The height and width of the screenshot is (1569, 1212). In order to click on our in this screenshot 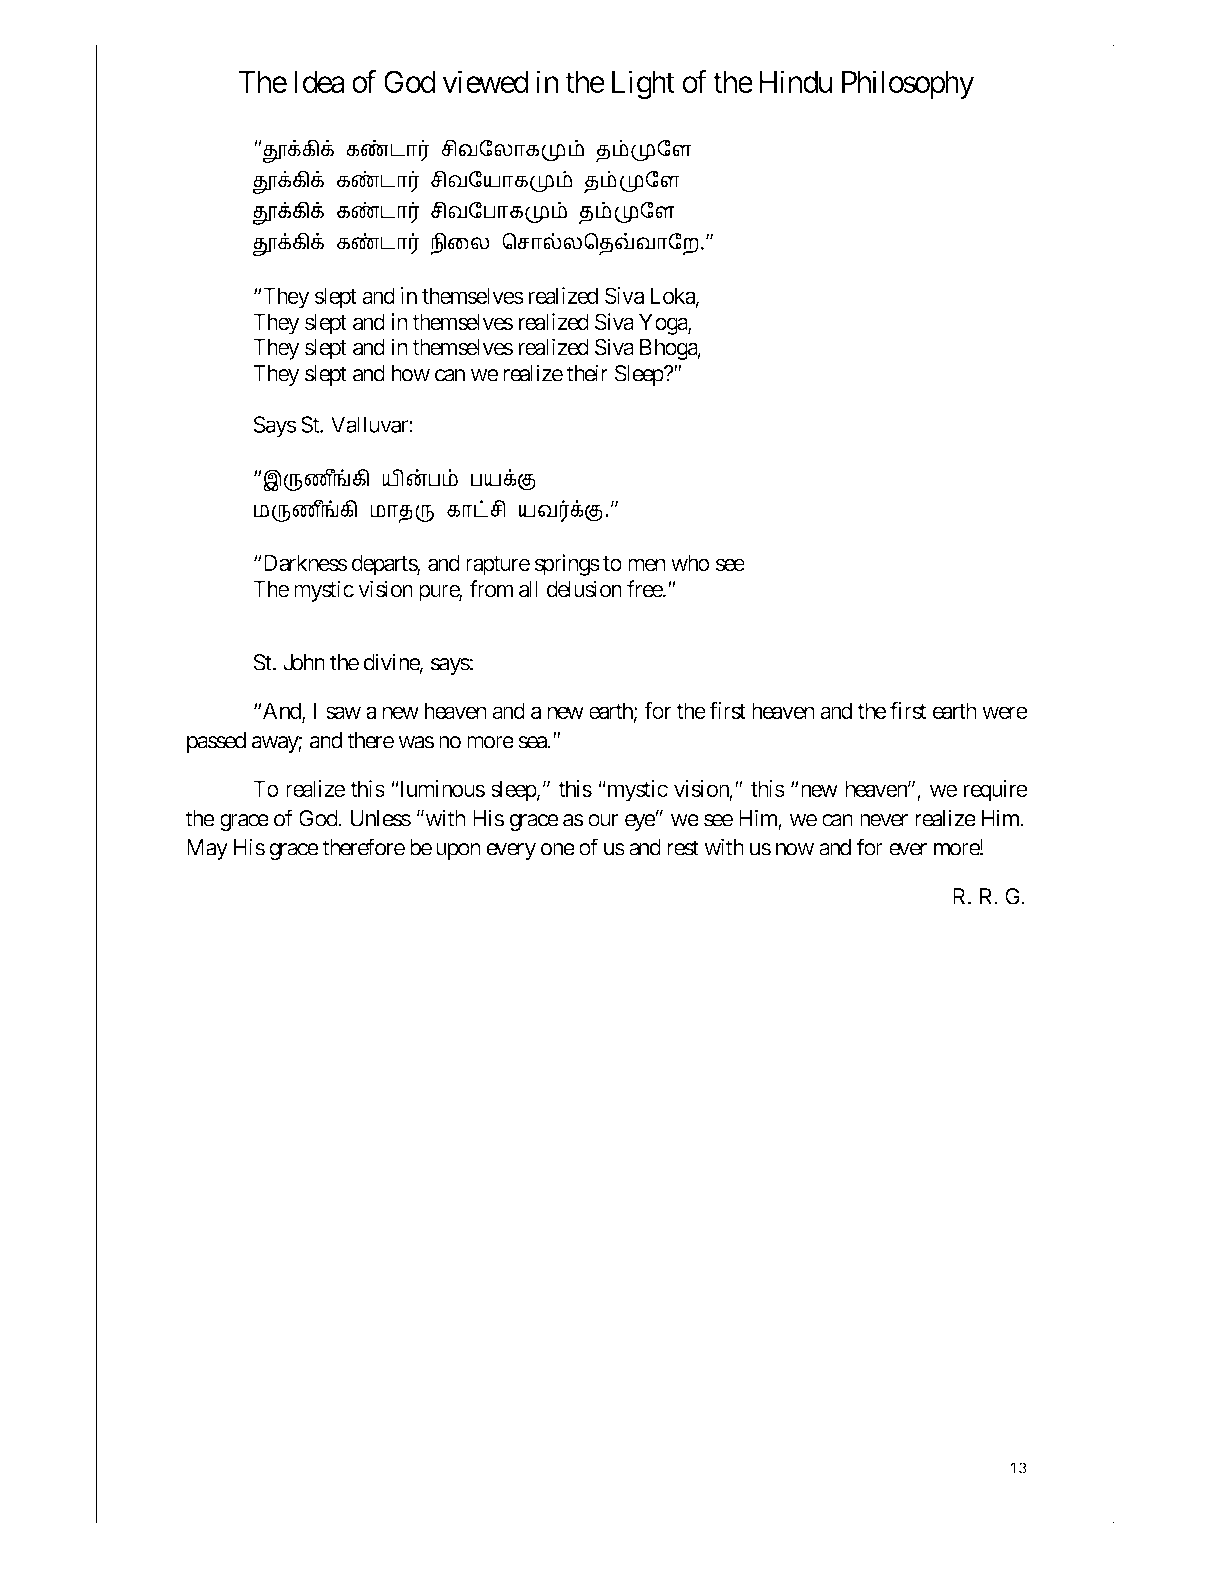, I will do `click(603, 820)`.
